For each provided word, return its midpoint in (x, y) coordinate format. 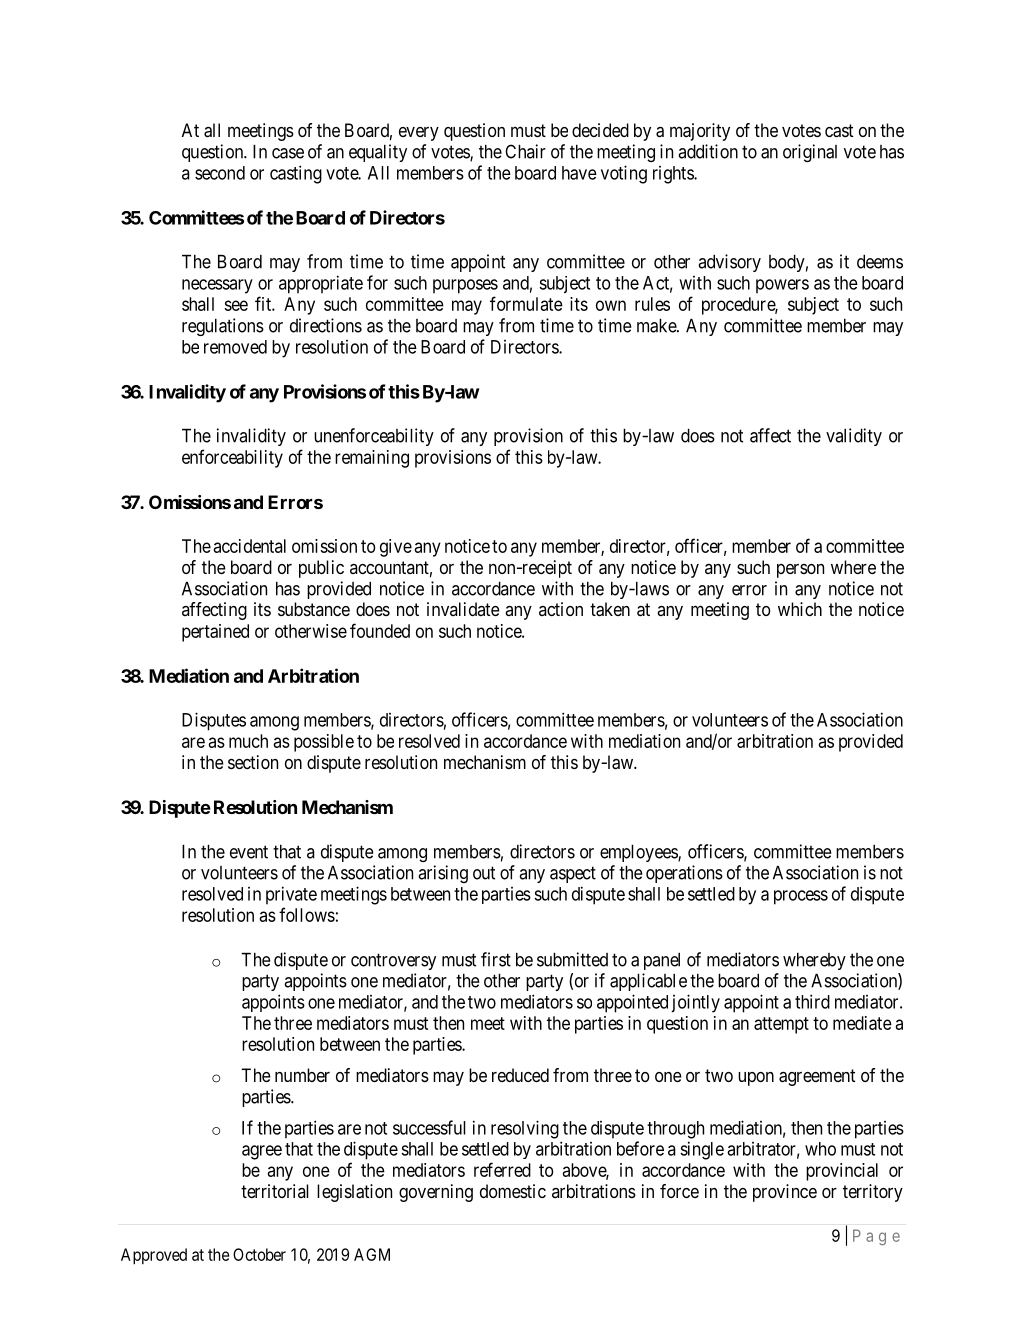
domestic (513, 1191)
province (785, 1193)
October (259, 1254)
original (810, 153)
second (220, 173)
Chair (525, 151)
